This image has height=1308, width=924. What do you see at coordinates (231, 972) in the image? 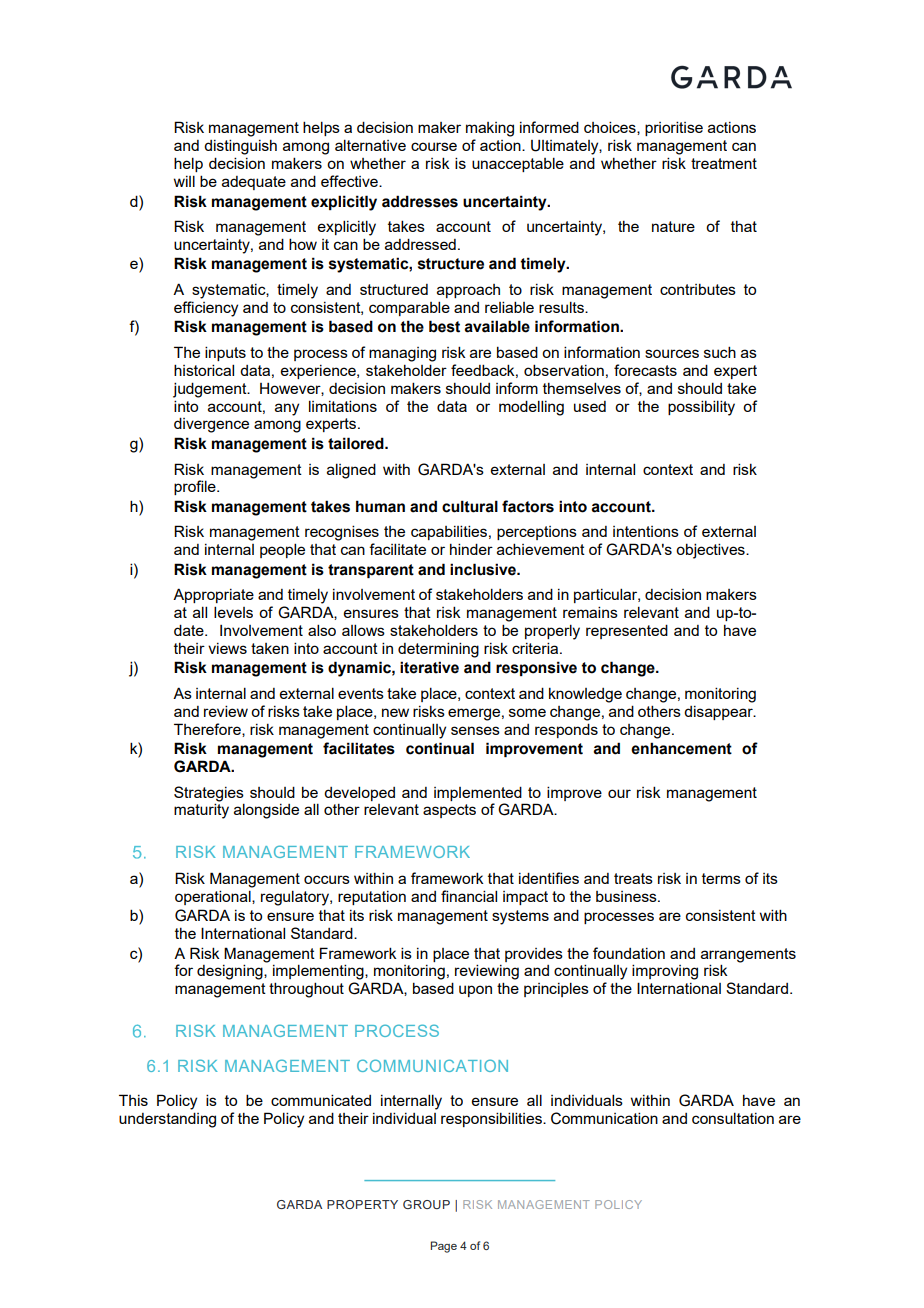
I see `designing` at bounding box center [231, 972].
